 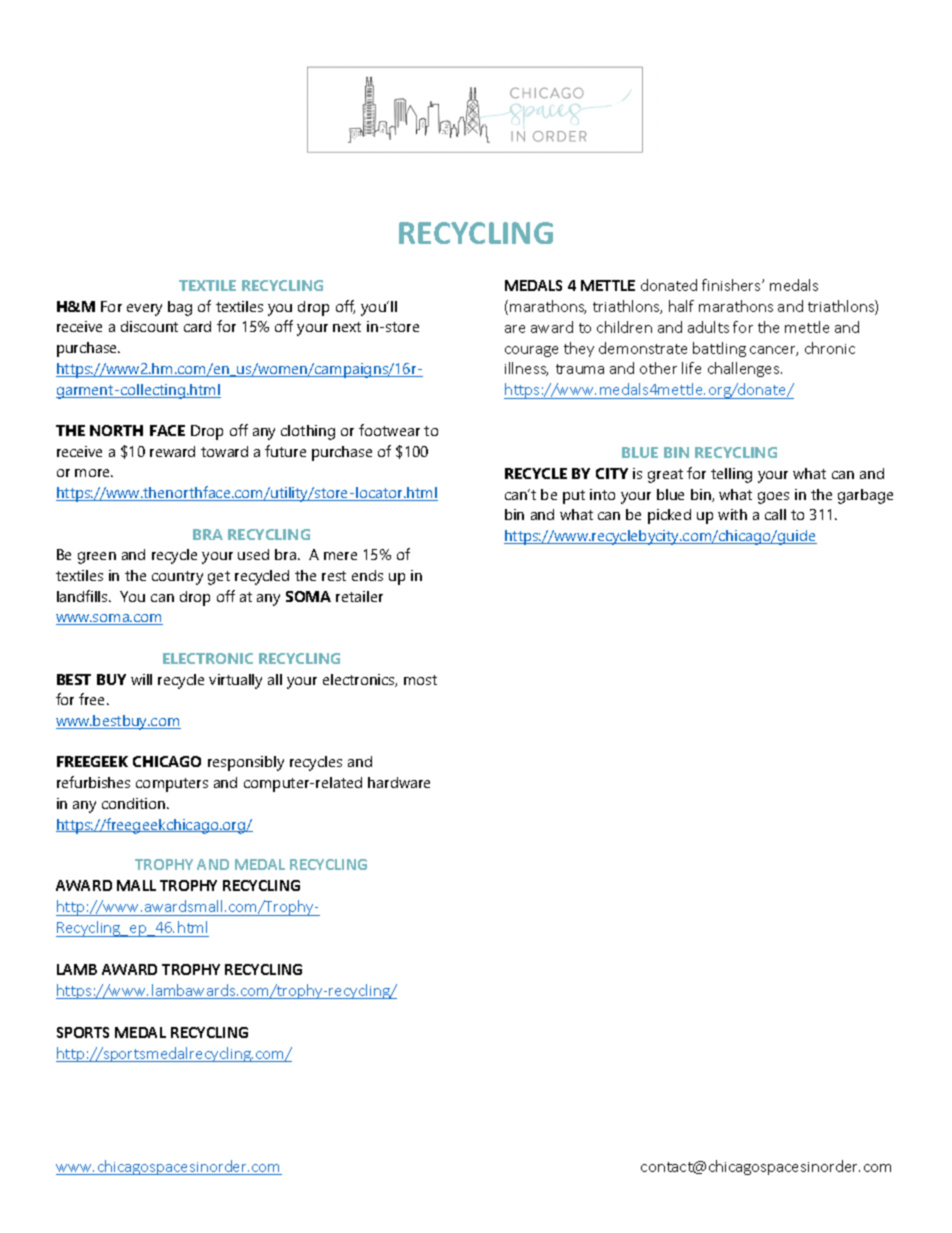 I want to click on condition, so click(x=133, y=803).
